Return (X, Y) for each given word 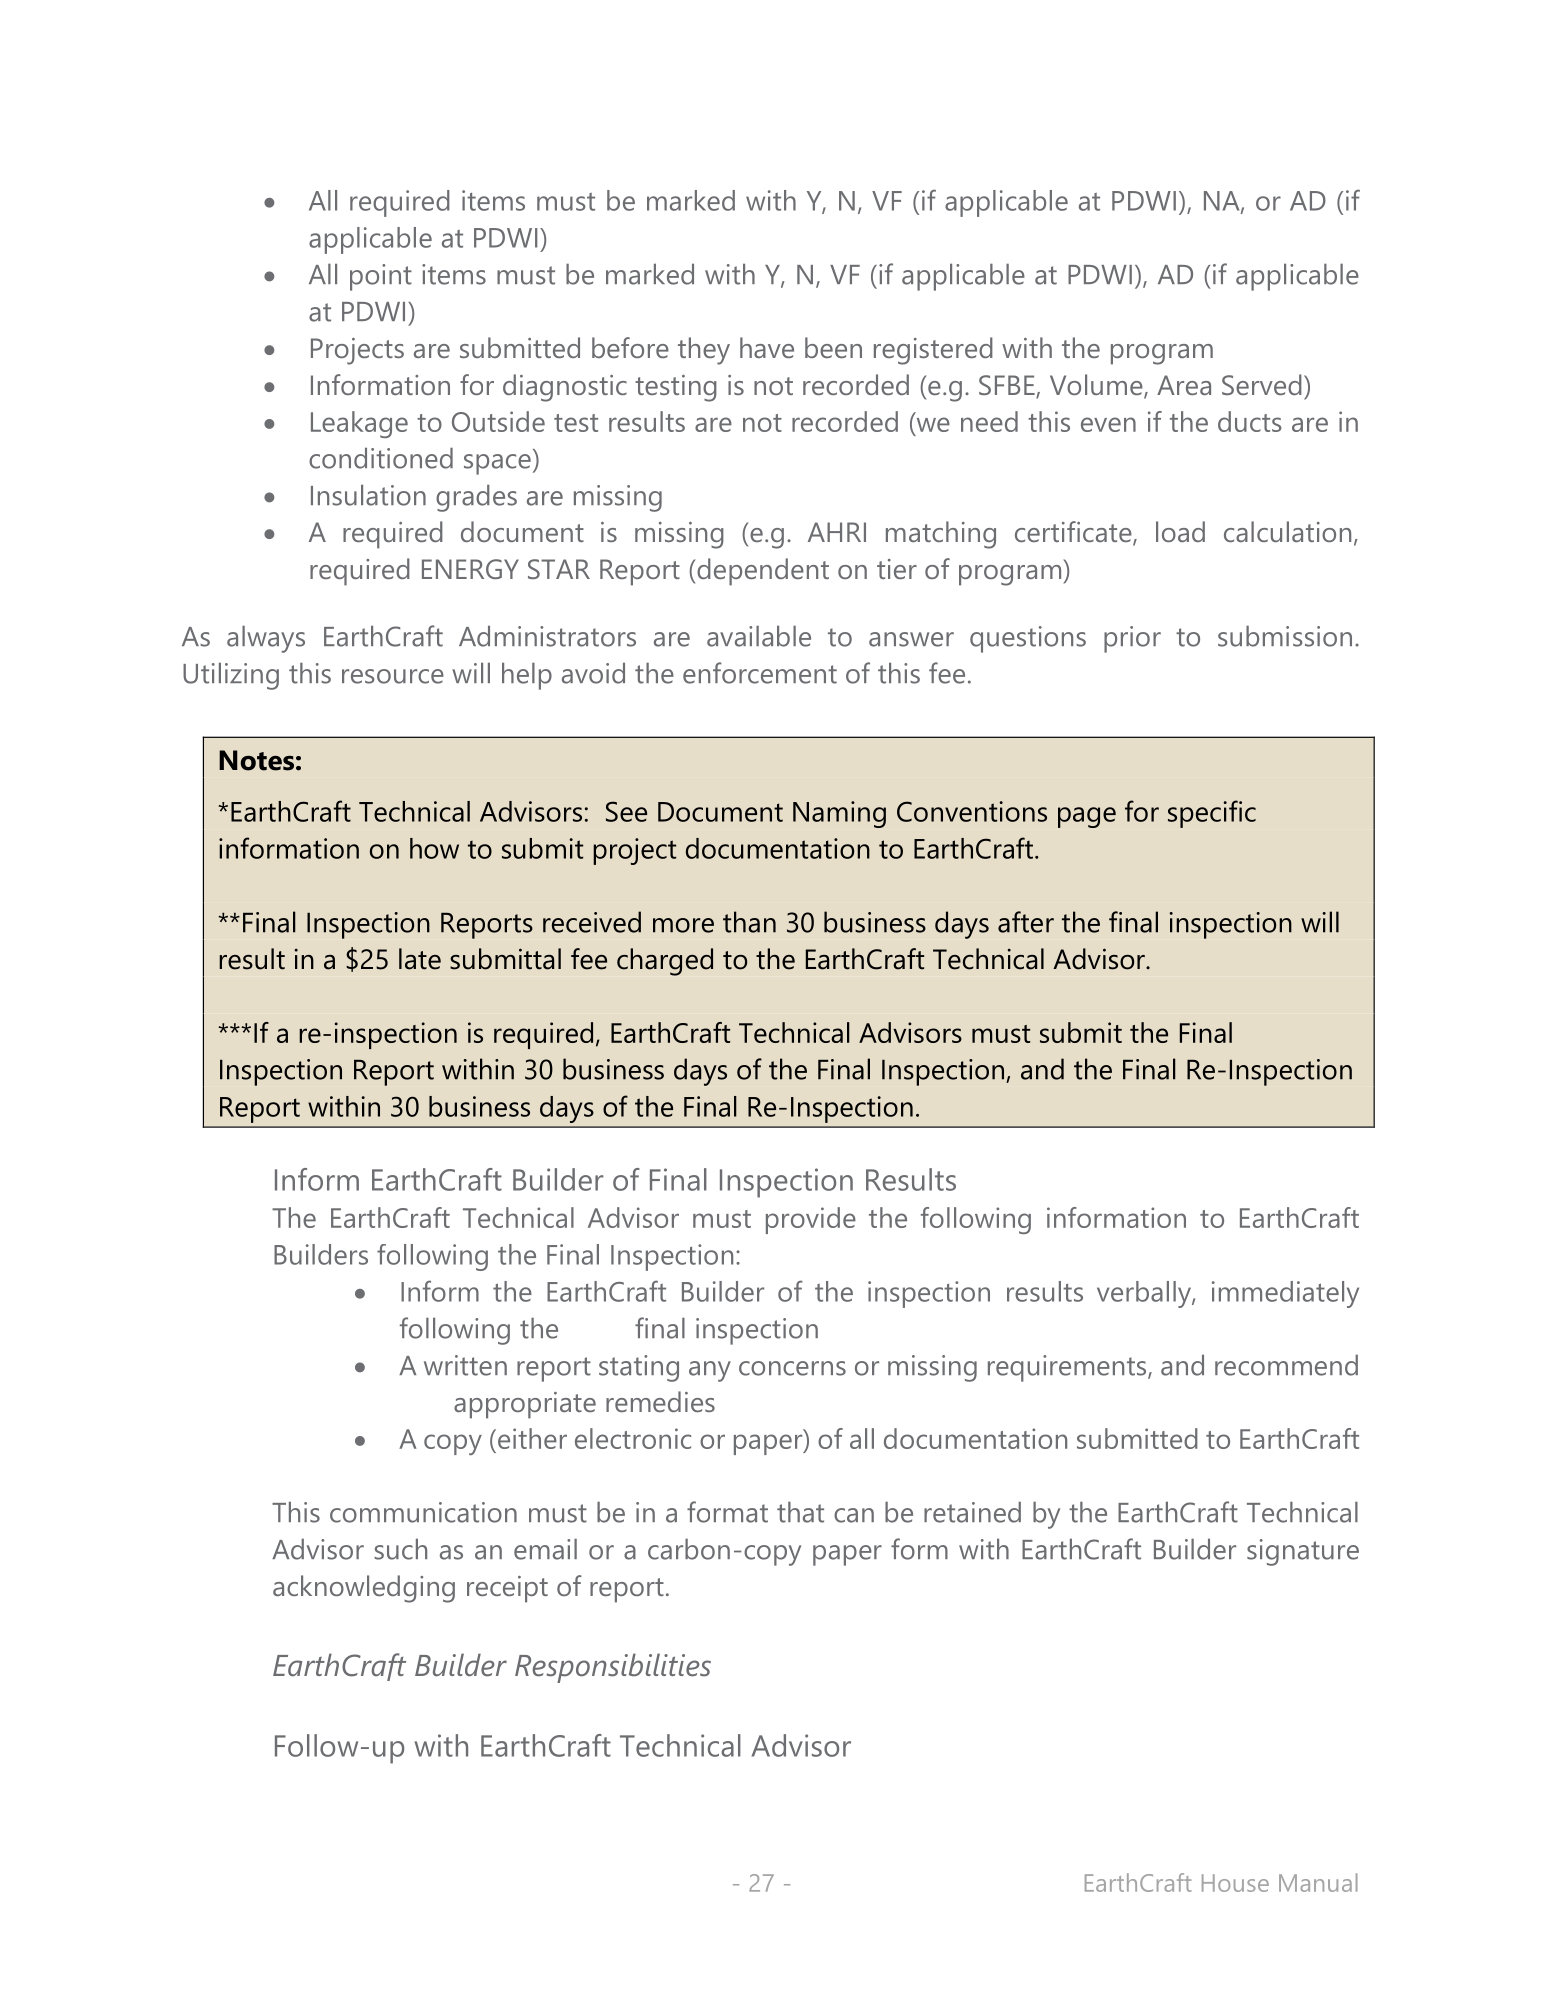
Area (1184, 385)
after (1026, 922)
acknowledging (364, 1589)
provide (811, 1220)
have (767, 347)
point (381, 277)
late (420, 959)
